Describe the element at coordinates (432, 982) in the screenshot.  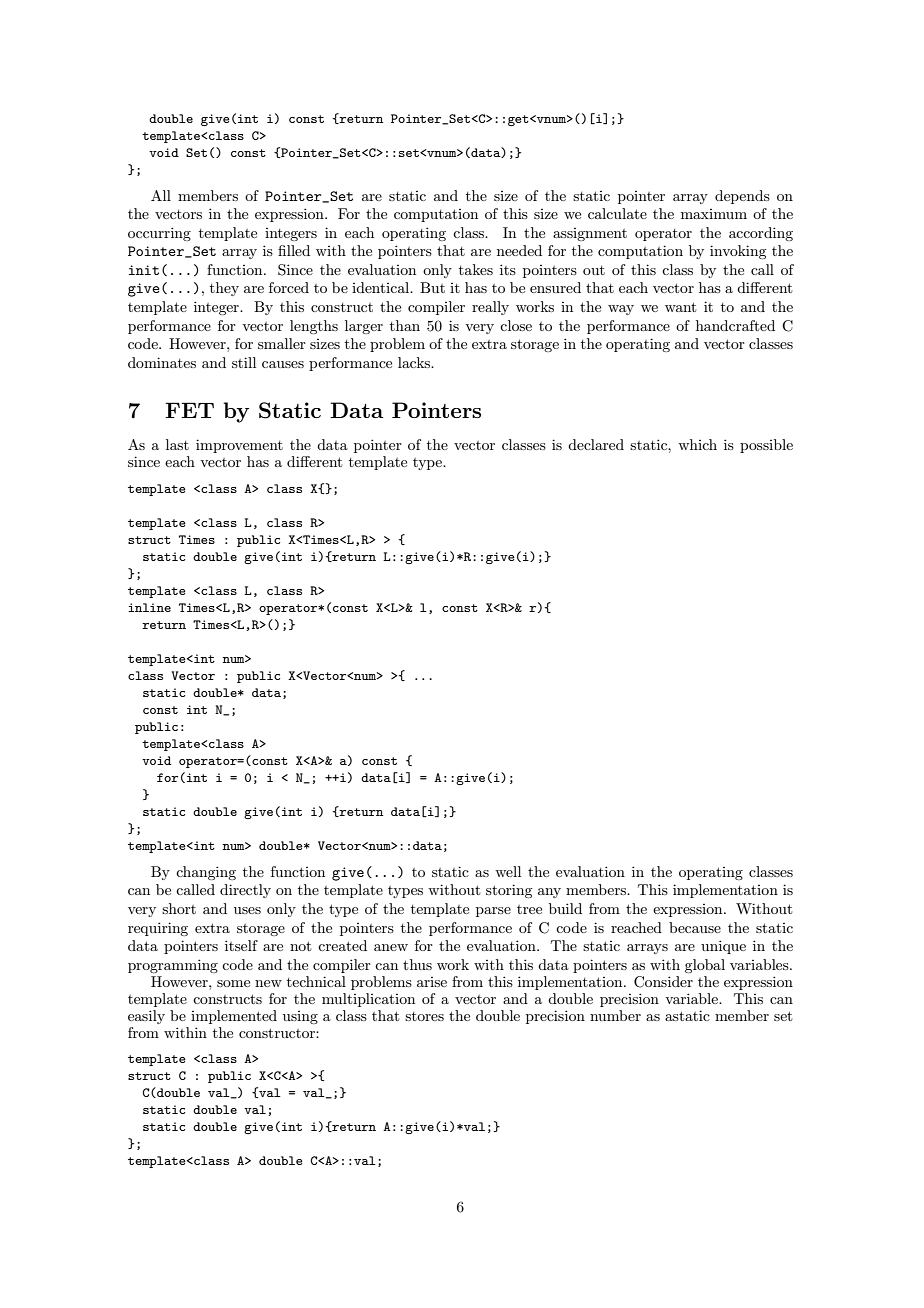
I see `arise` at that location.
